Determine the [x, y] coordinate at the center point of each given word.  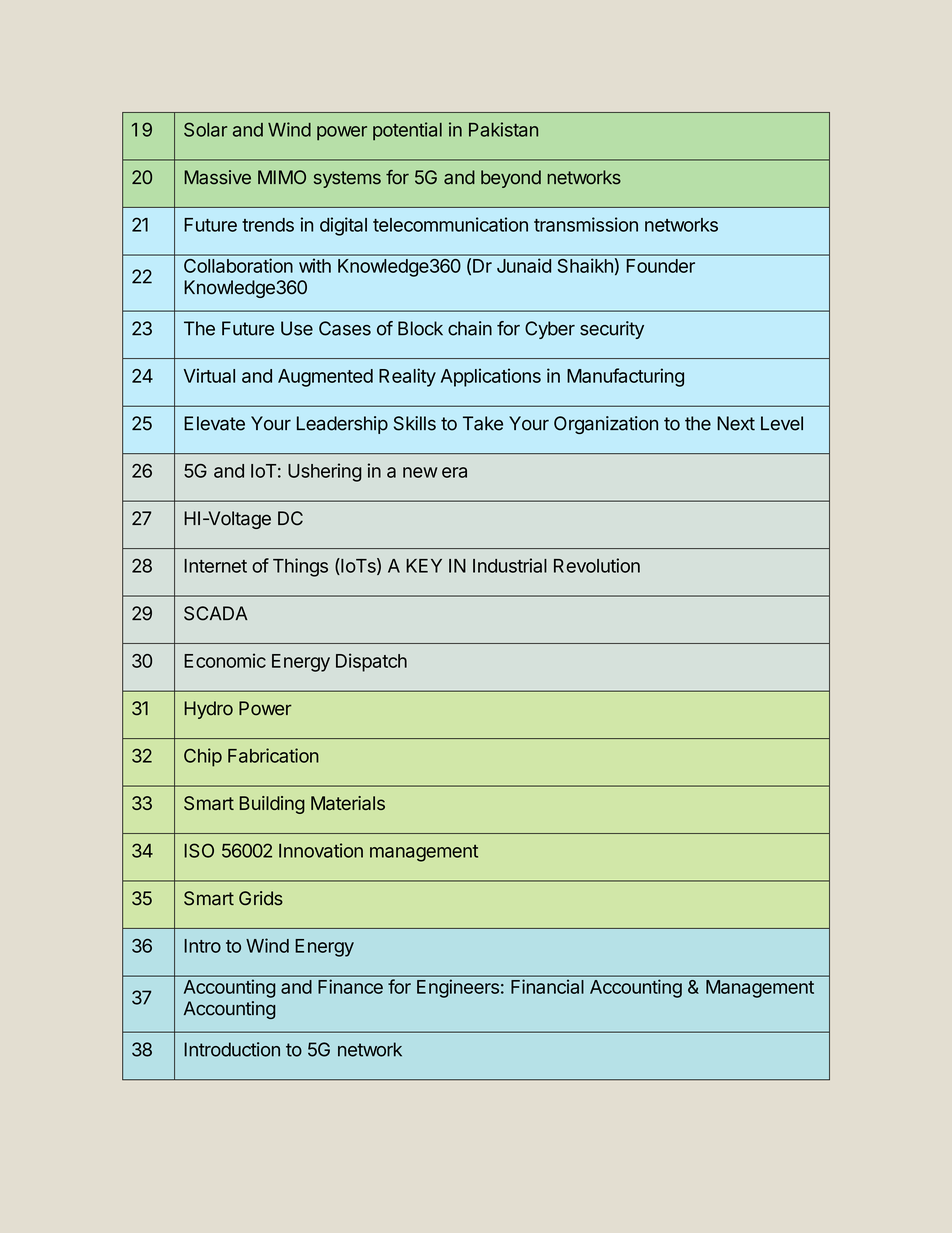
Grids [261, 898]
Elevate [214, 423]
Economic [225, 660]
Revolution [597, 565]
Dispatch [371, 662]
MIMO [282, 177]
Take [483, 423]
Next [736, 423]
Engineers [458, 988]
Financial [547, 986]
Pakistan [503, 129]
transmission [586, 224]
